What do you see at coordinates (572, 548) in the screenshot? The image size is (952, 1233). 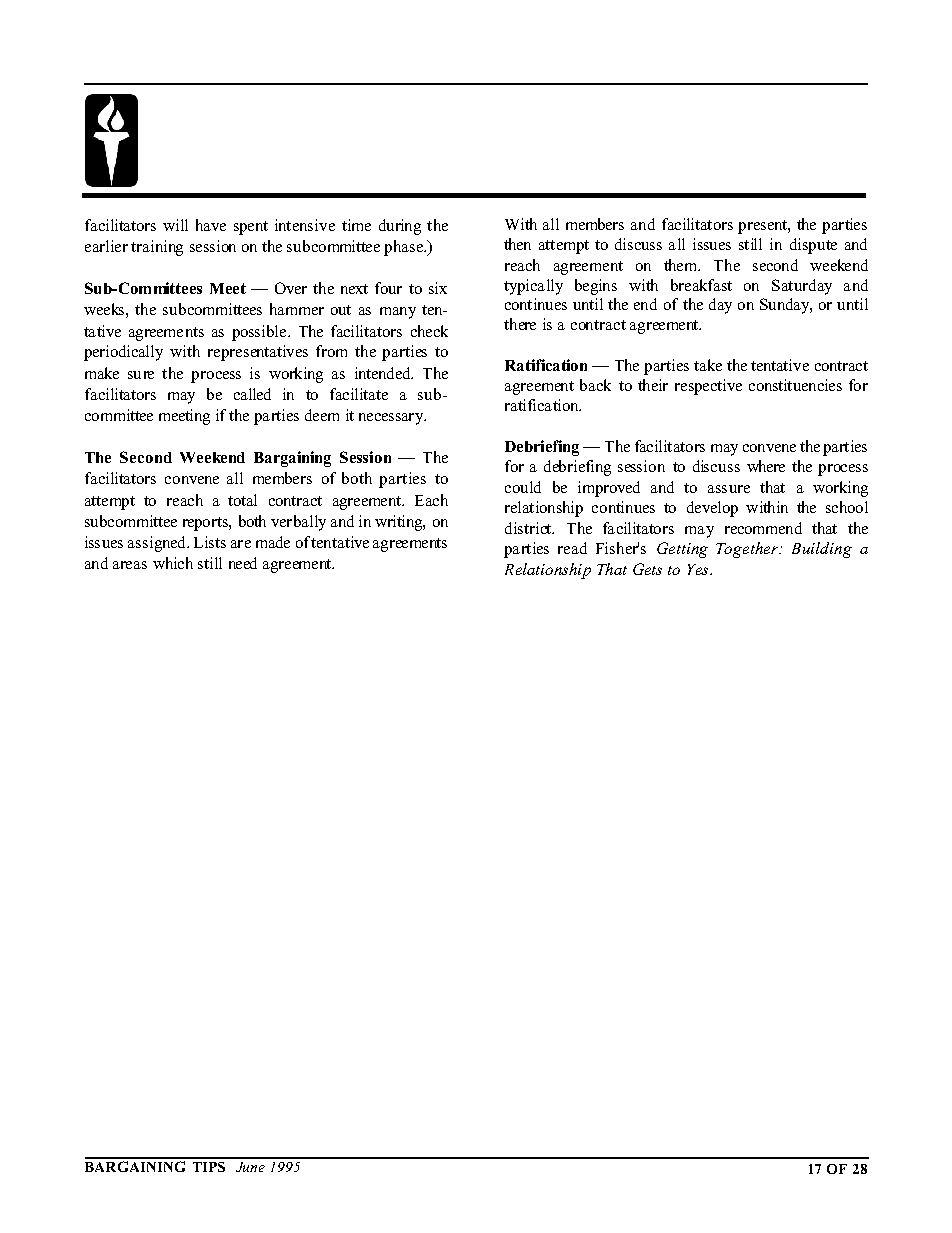 I see `read` at bounding box center [572, 548].
